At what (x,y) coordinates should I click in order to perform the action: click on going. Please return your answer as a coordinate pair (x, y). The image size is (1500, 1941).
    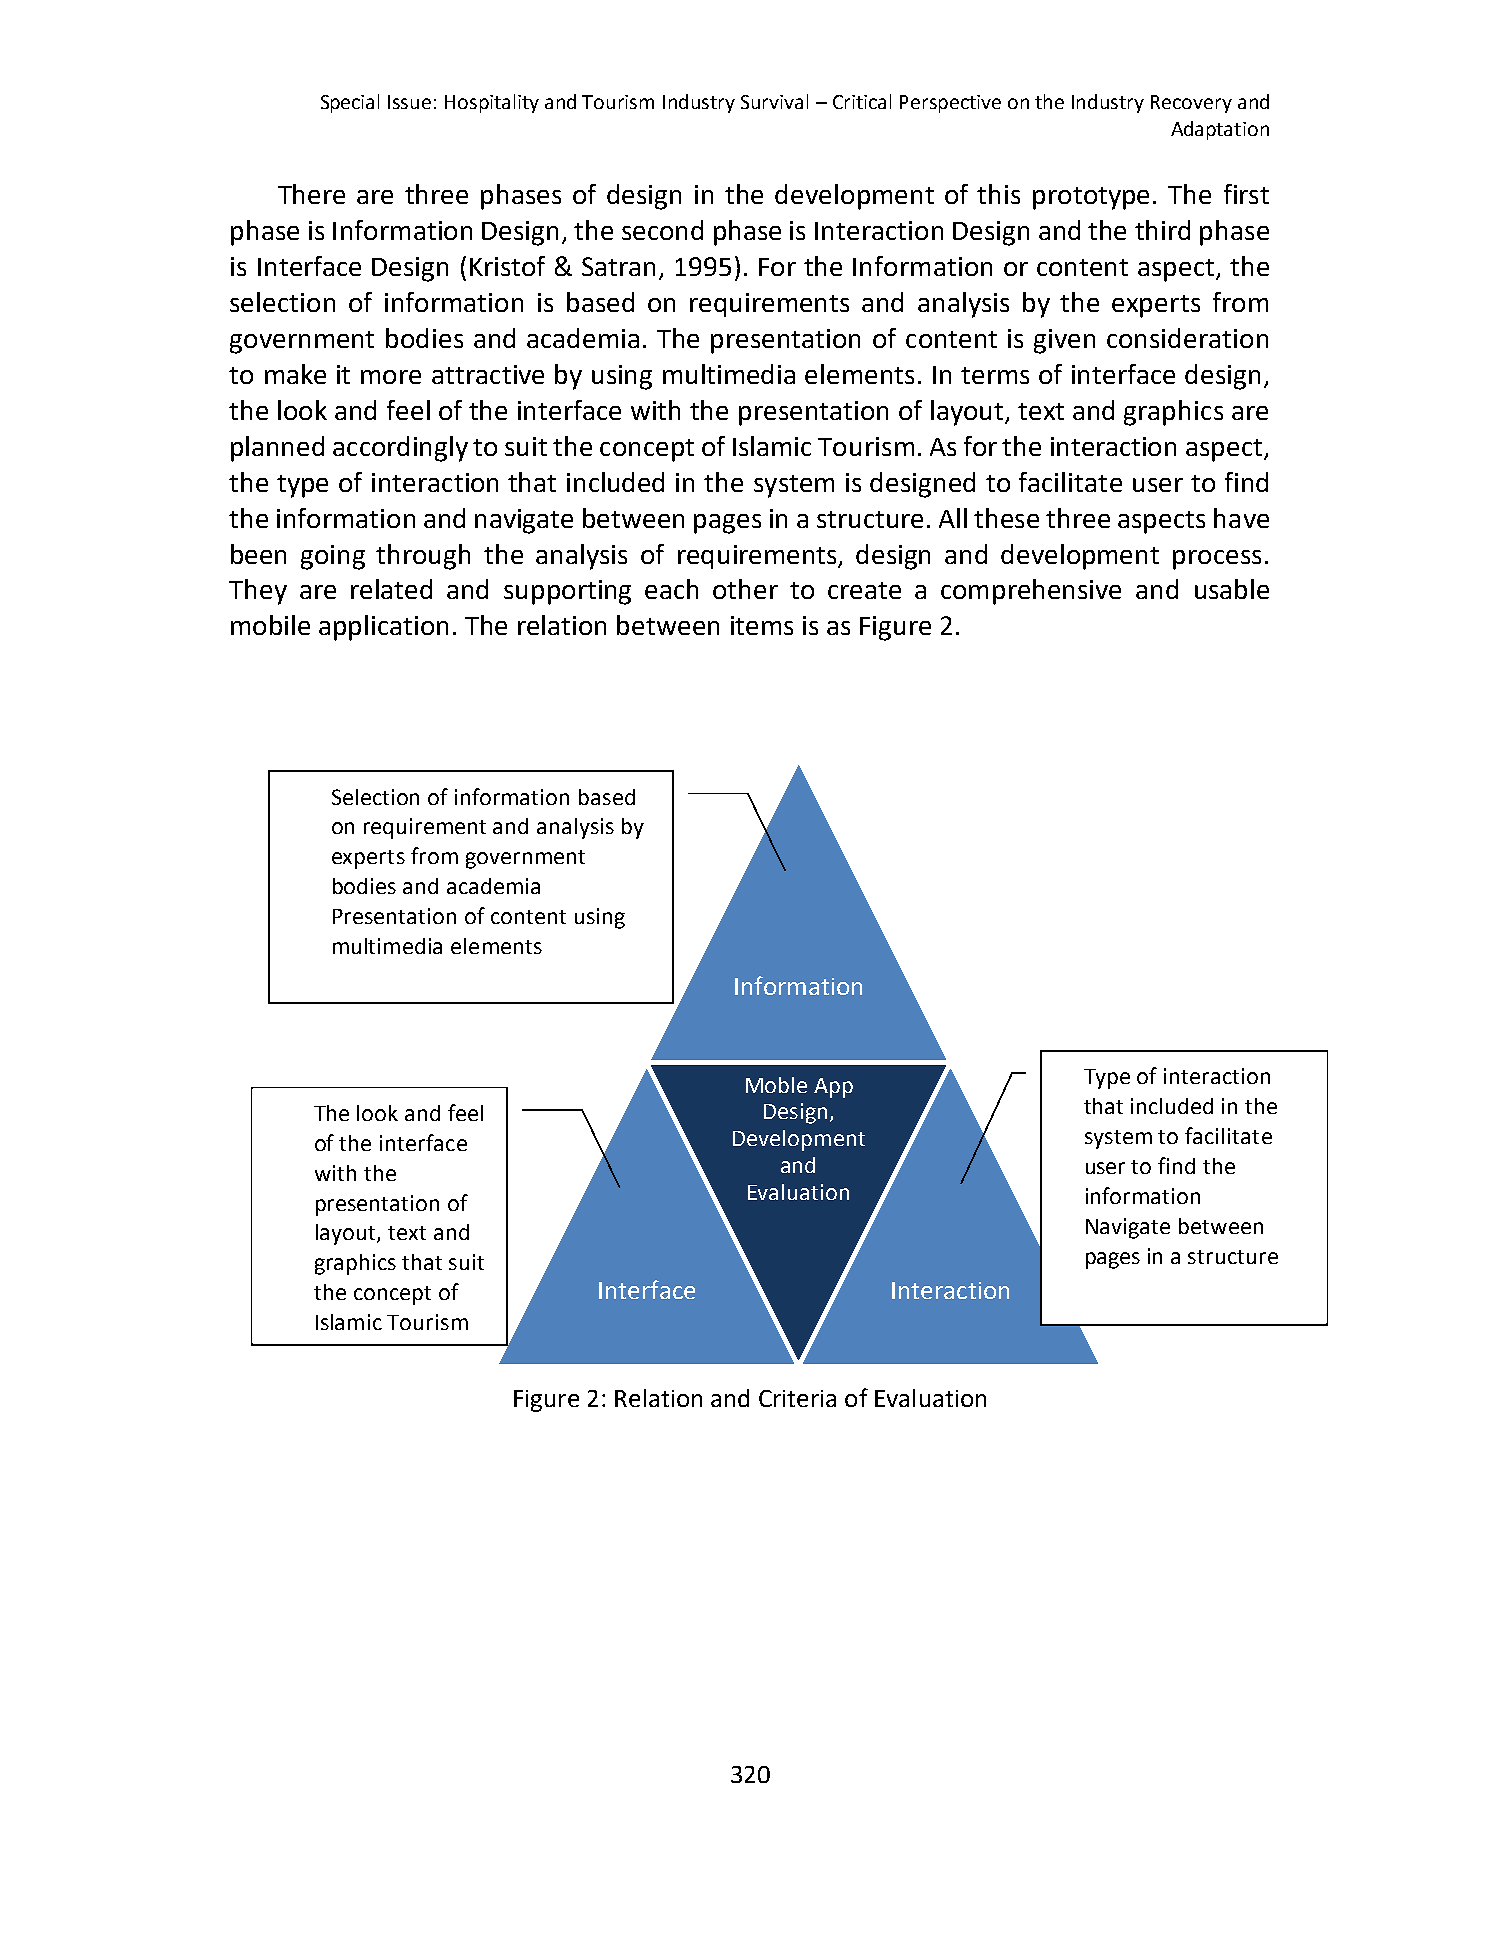
    Looking at the image, I should click on (333, 557).
